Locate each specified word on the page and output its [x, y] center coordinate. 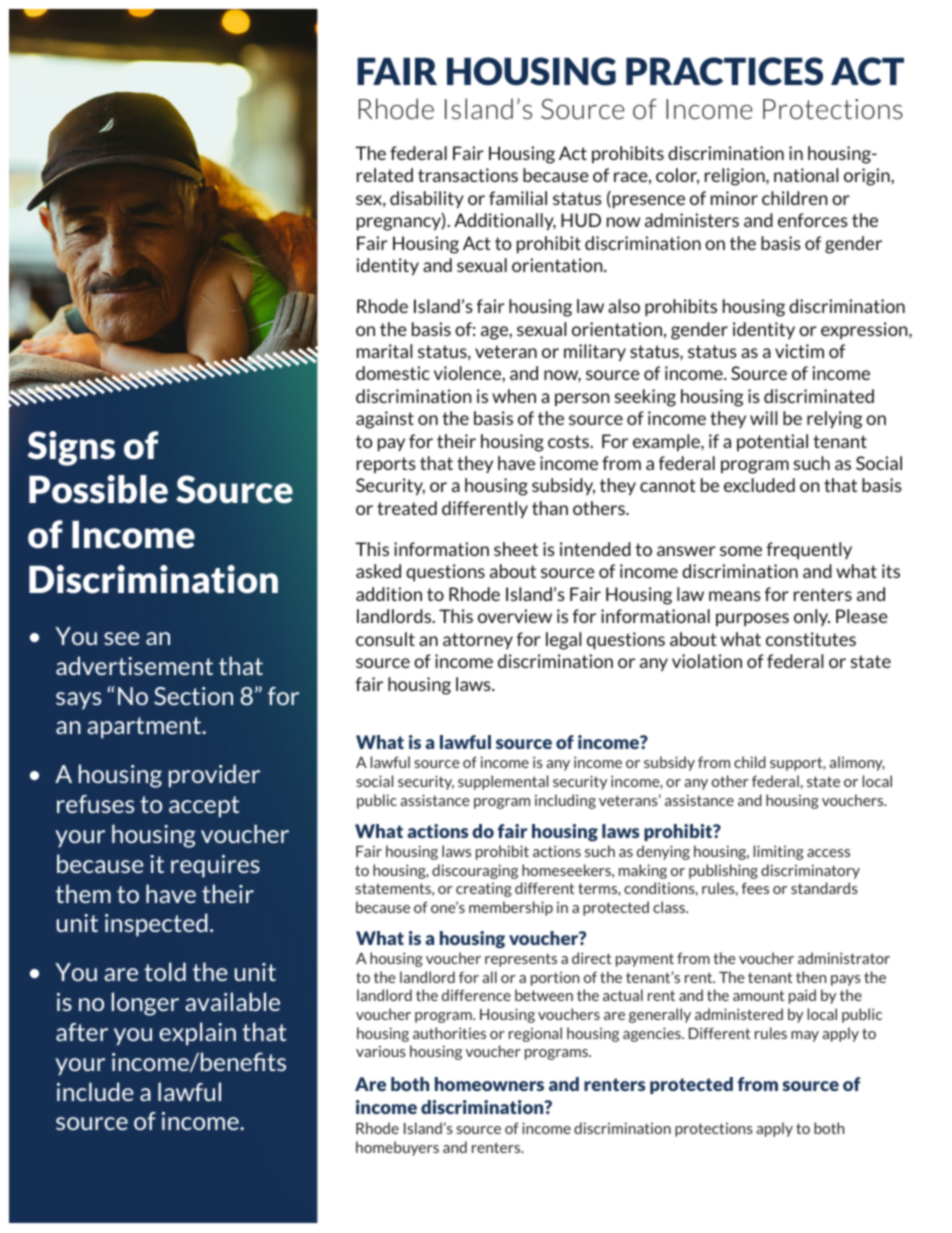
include [95, 1091]
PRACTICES [724, 71]
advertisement [134, 665]
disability [427, 199]
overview [515, 616]
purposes [752, 620]
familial [518, 198]
